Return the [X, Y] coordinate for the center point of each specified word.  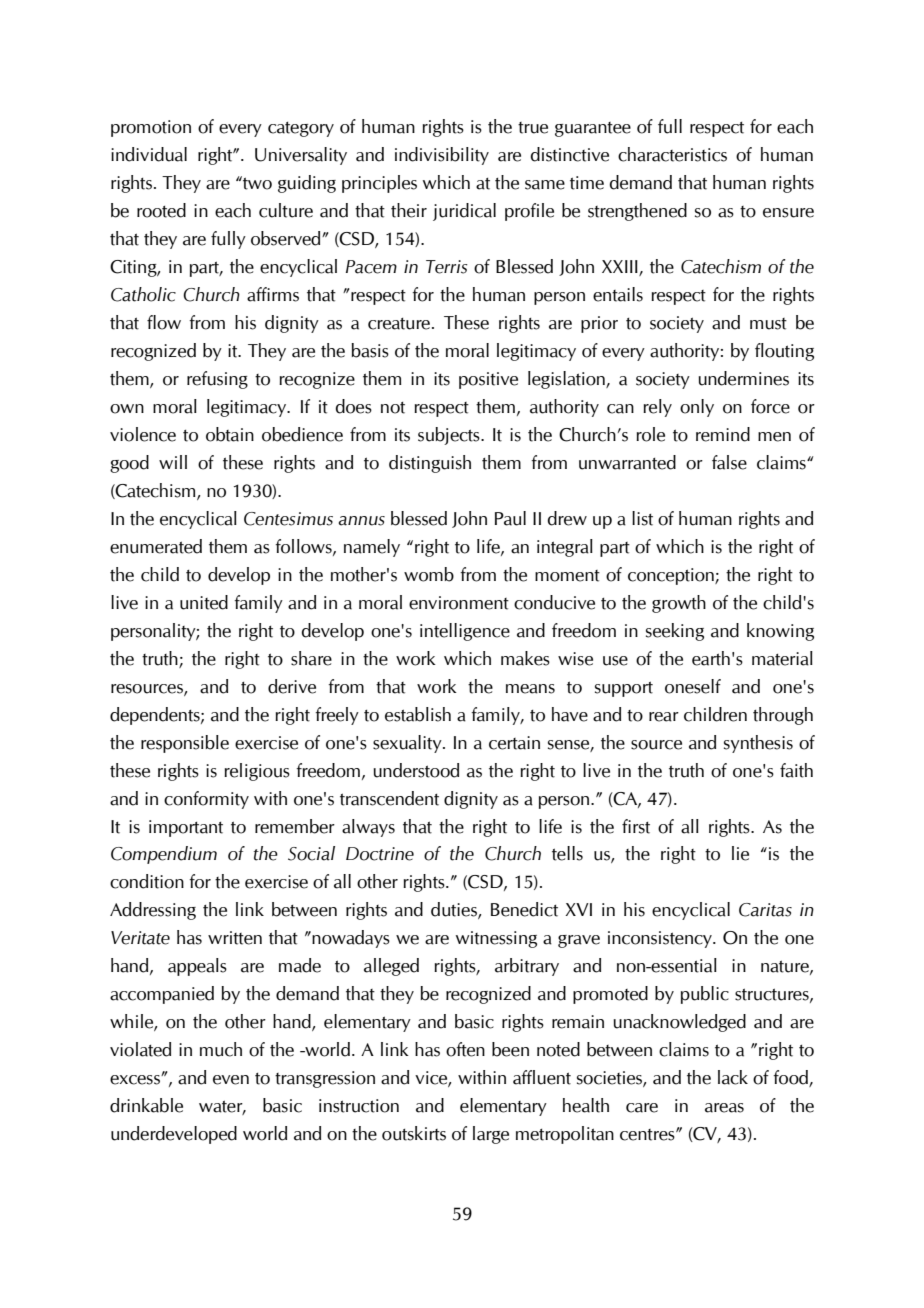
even [231, 1080]
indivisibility [442, 156]
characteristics [672, 154]
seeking [675, 632]
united [204, 602]
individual [149, 154]
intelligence [465, 632]
